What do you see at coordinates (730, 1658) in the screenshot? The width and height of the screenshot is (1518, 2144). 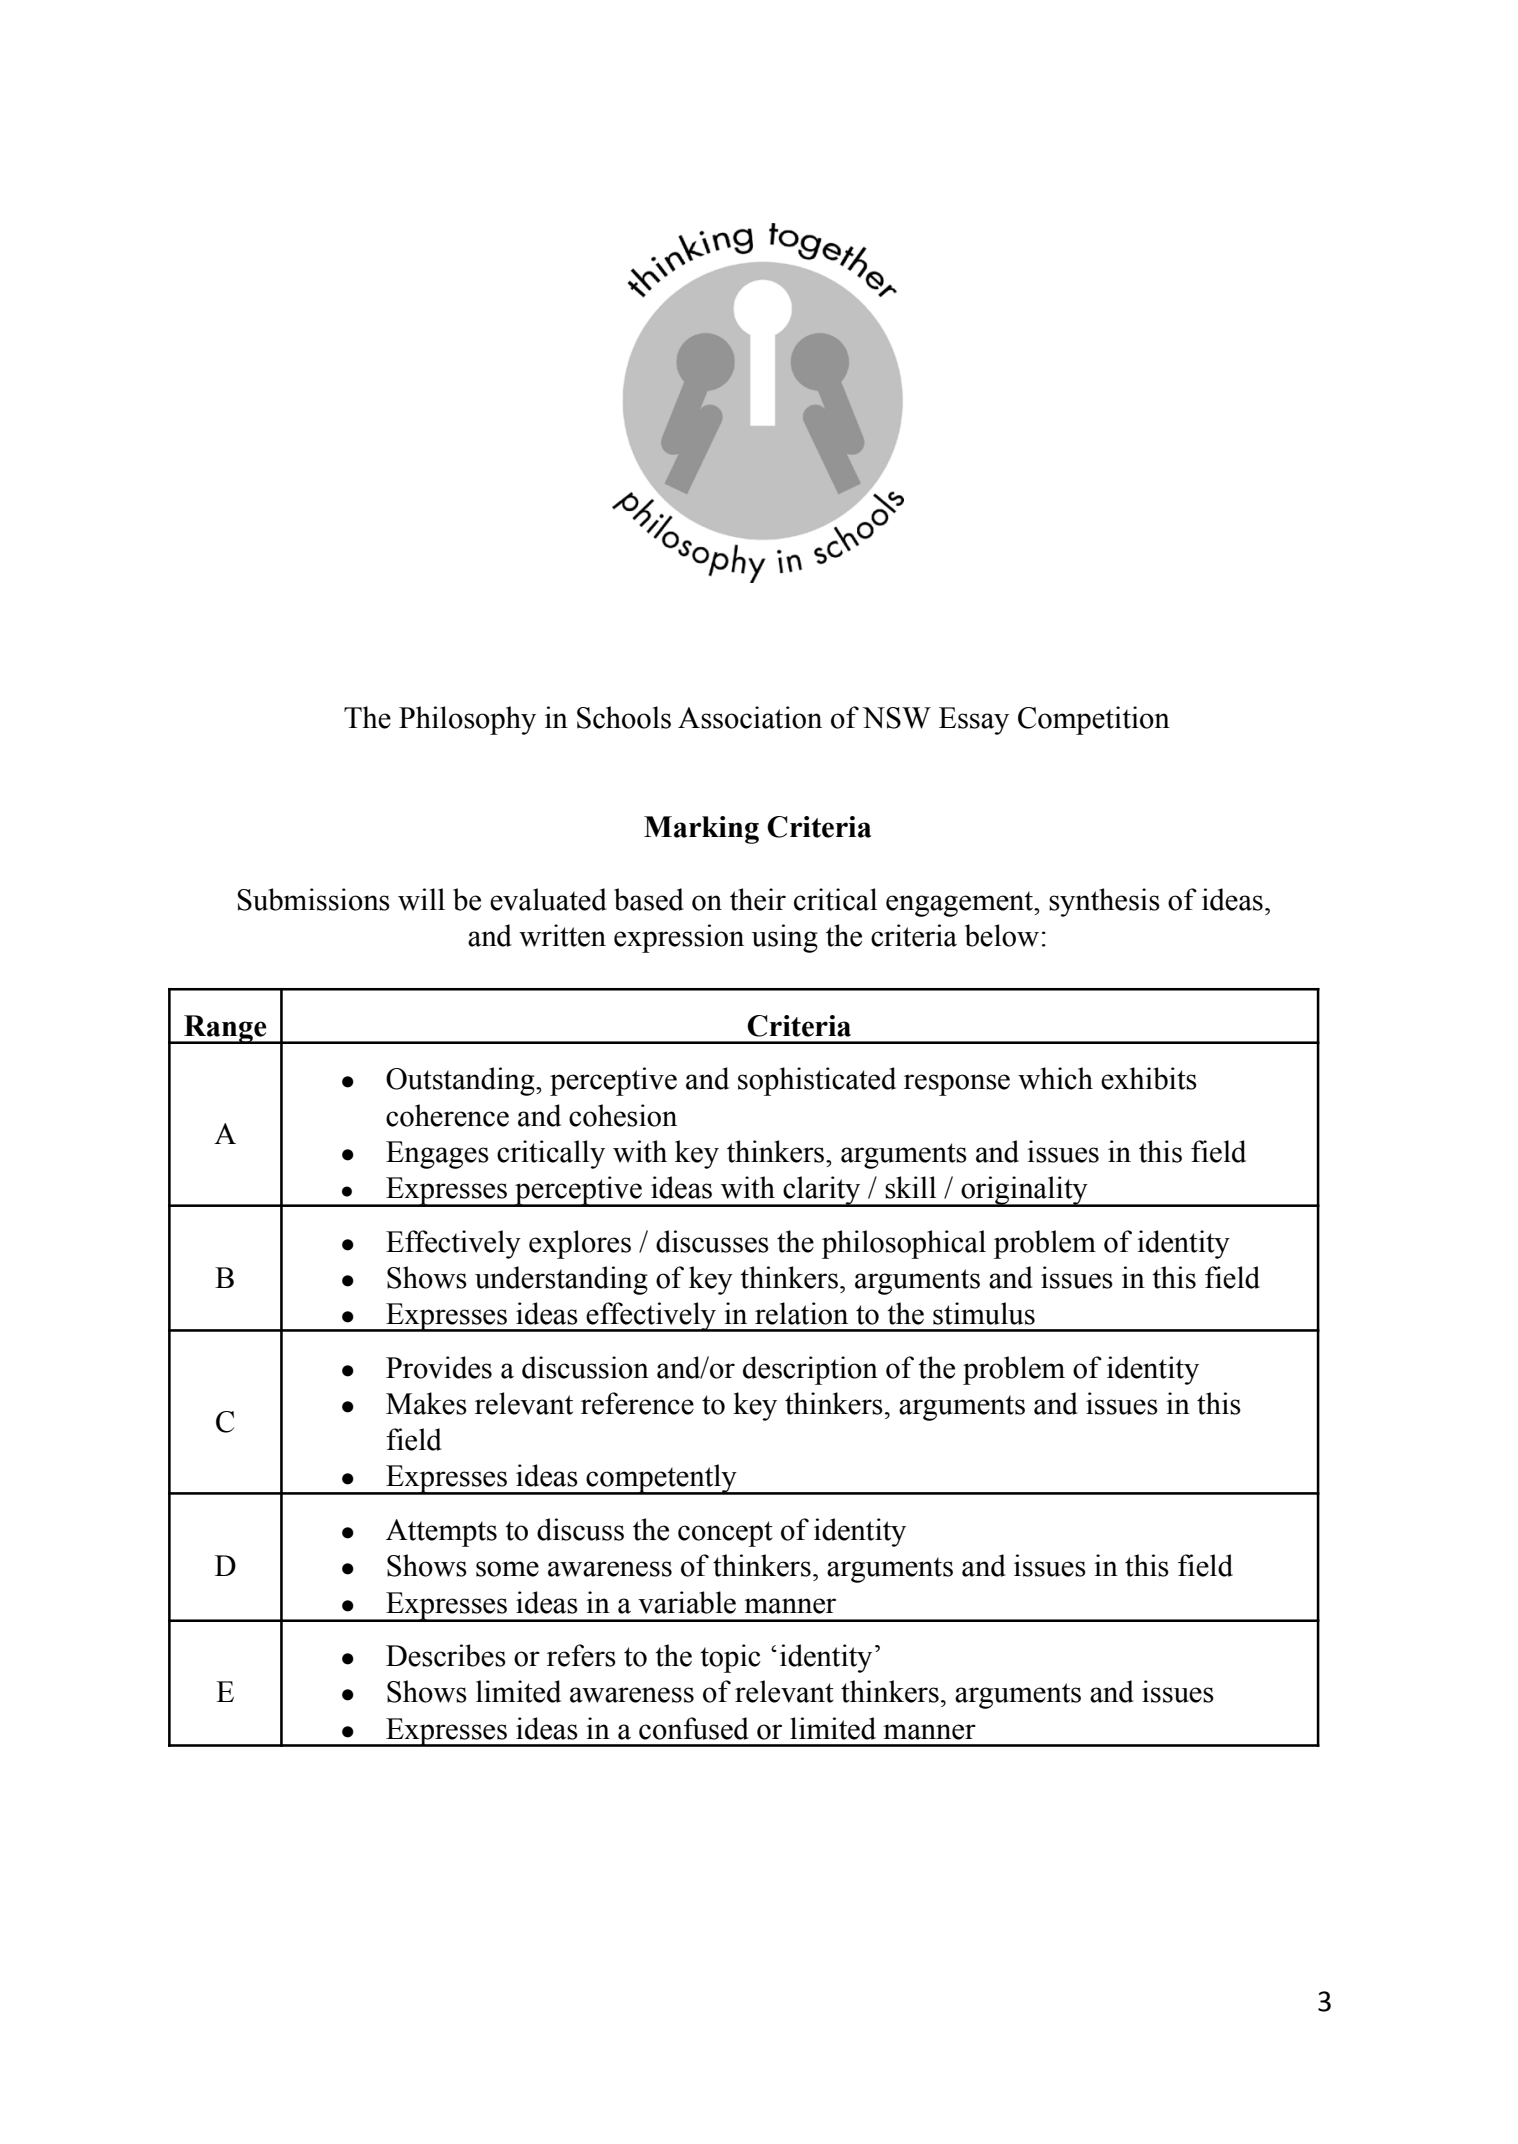 I see `topic` at bounding box center [730, 1658].
